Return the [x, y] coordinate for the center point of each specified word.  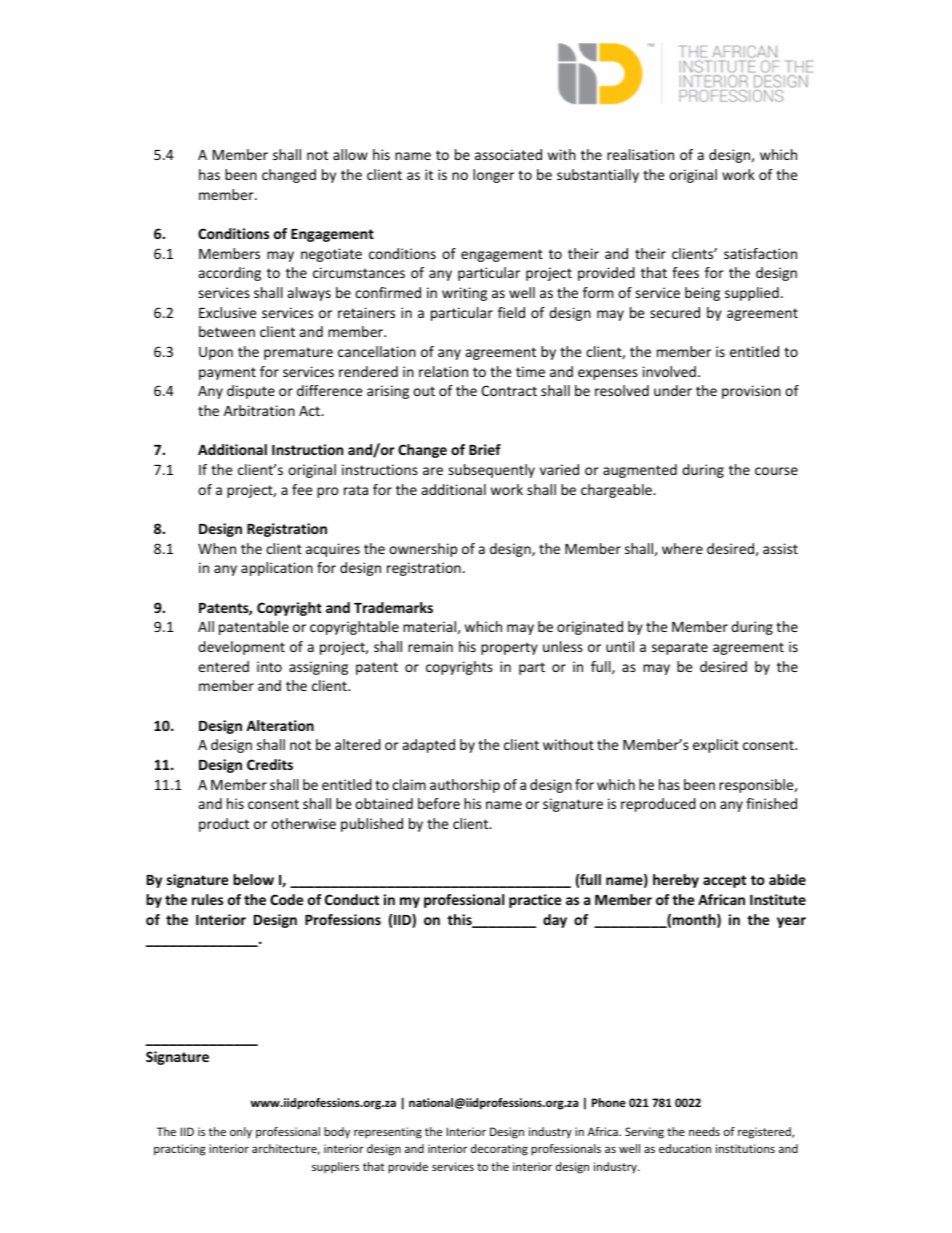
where [682, 548]
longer [493, 176]
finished [771, 803]
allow [350, 154]
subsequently [491, 471]
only [241, 1133]
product [224, 825]
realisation [640, 154]
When [217, 548]
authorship [465, 786]
